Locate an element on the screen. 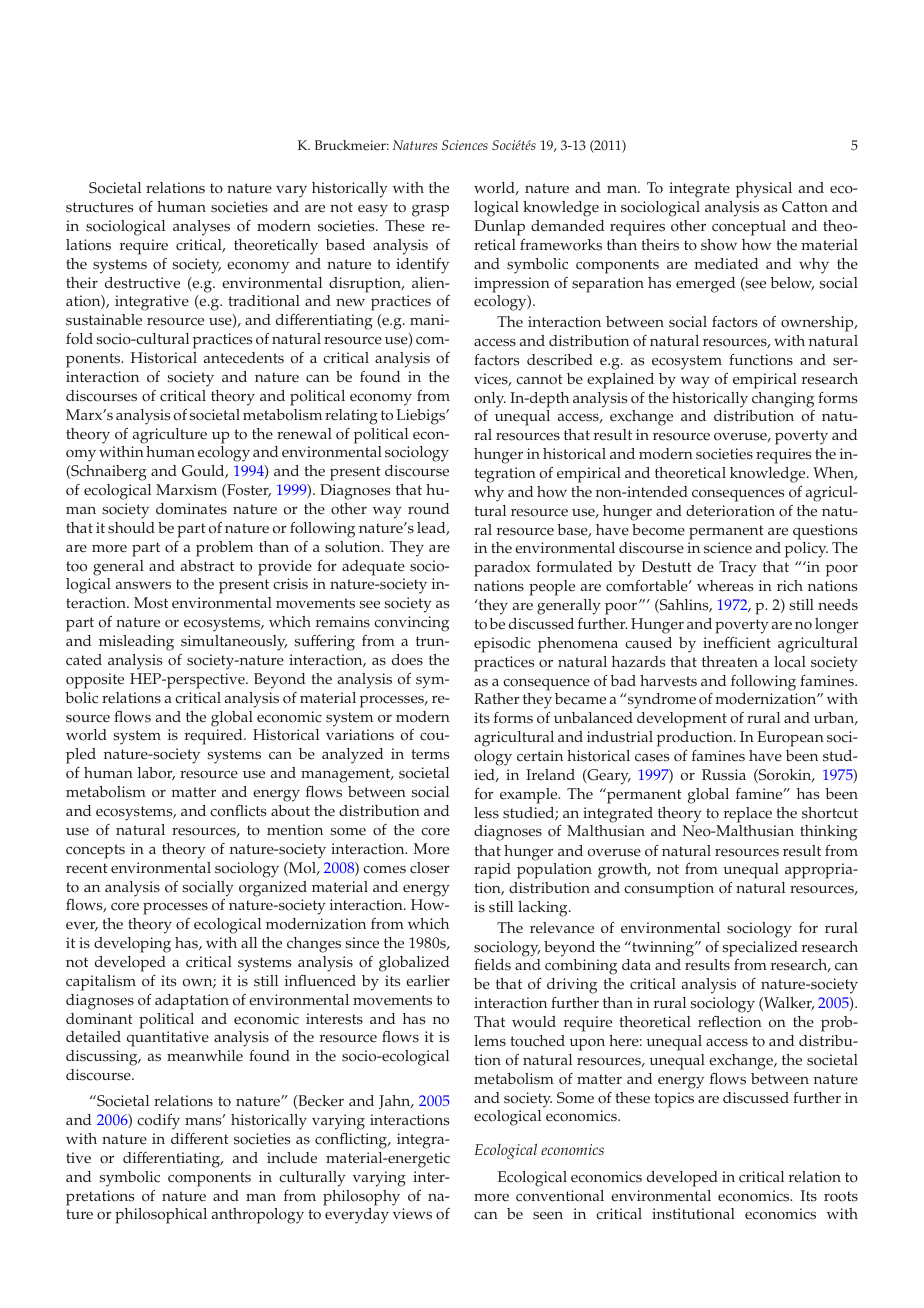 The height and width of the screenshot is (1308, 924). threaten is located at coordinates (730, 662).
